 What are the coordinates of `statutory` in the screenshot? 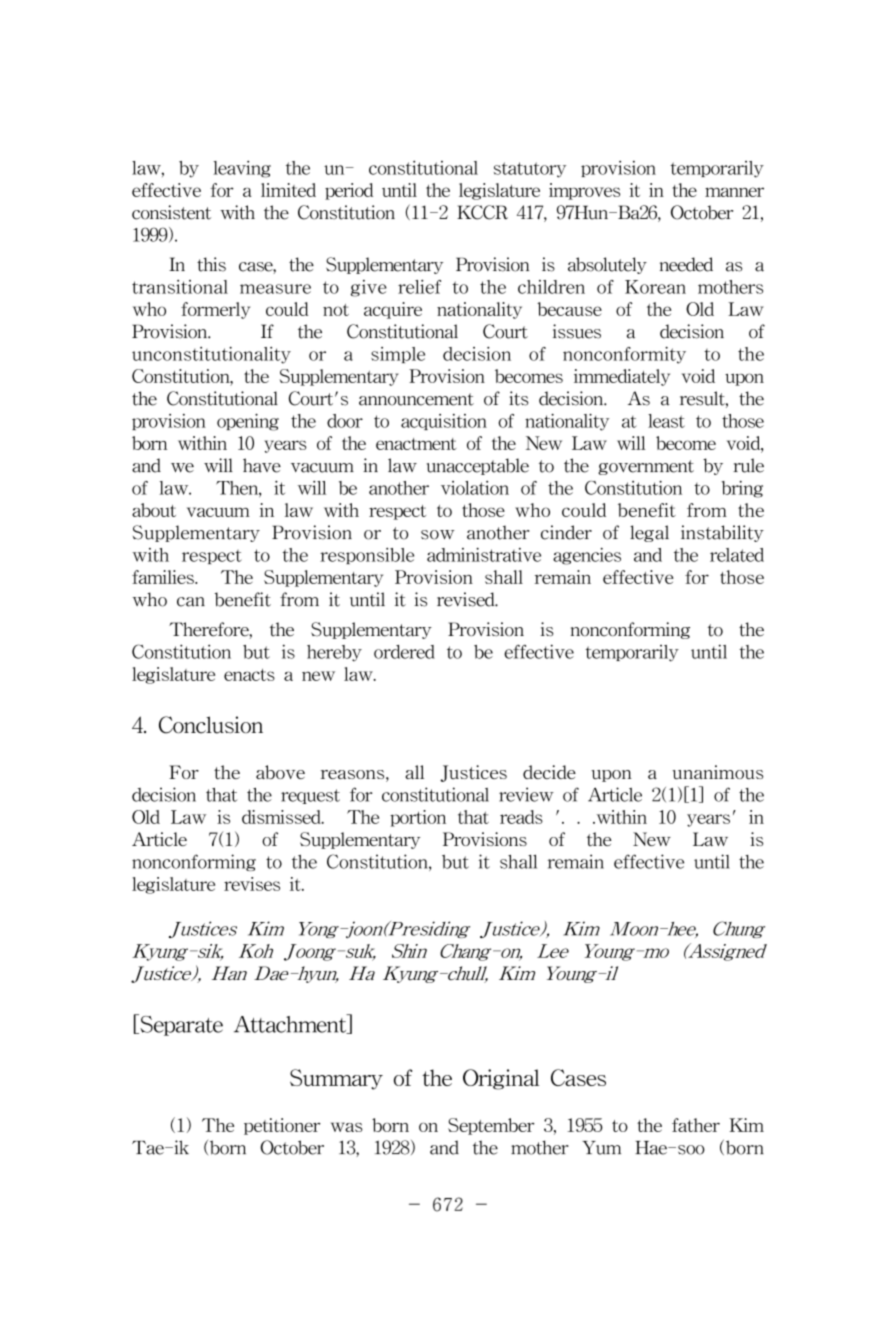 It's located at (530, 170).
